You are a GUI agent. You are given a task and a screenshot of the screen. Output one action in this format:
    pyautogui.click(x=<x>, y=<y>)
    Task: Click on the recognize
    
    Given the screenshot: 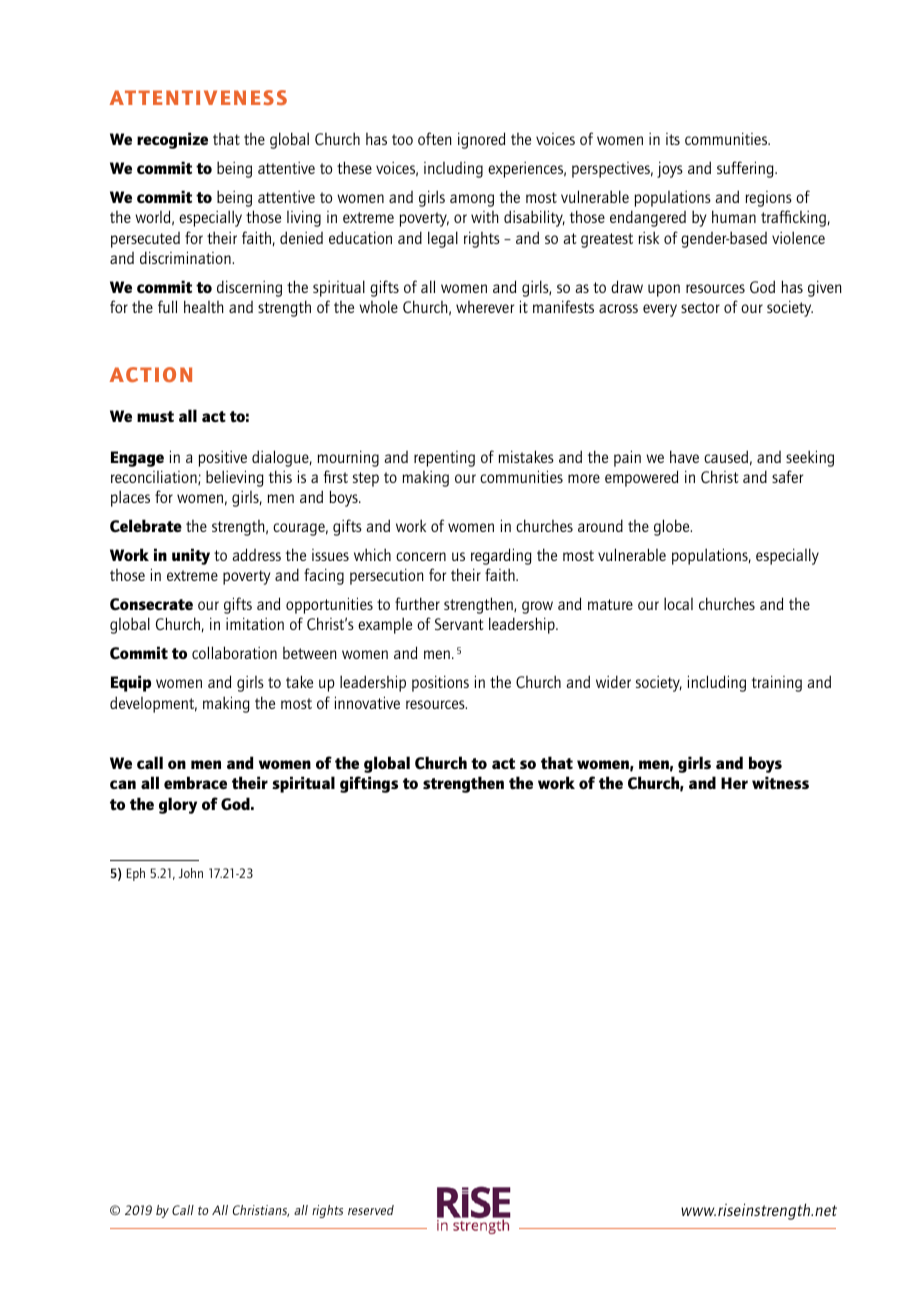 What is the action you would take?
    pyautogui.click(x=172, y=140)
